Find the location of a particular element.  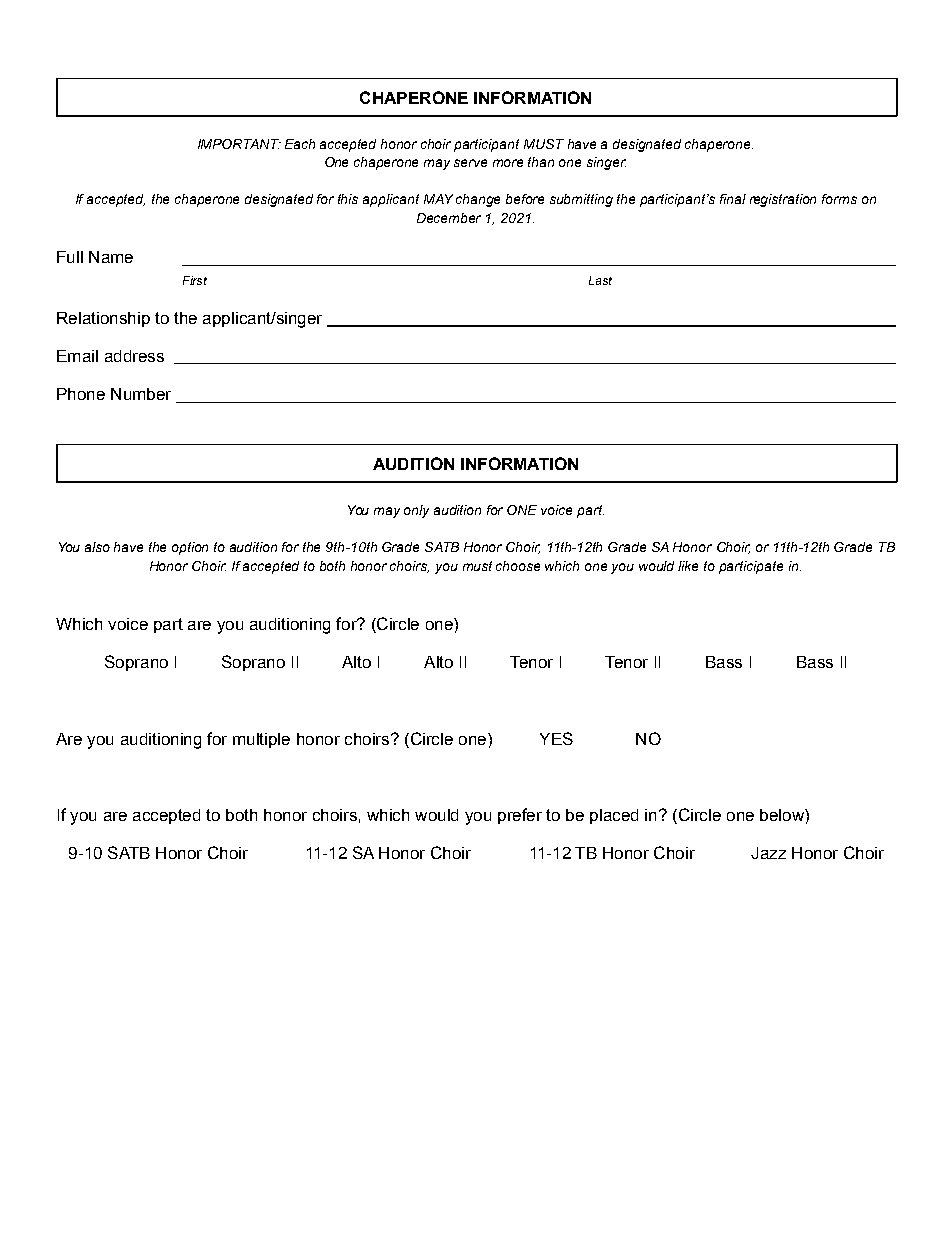

option is located at coordinates (190, 548).
